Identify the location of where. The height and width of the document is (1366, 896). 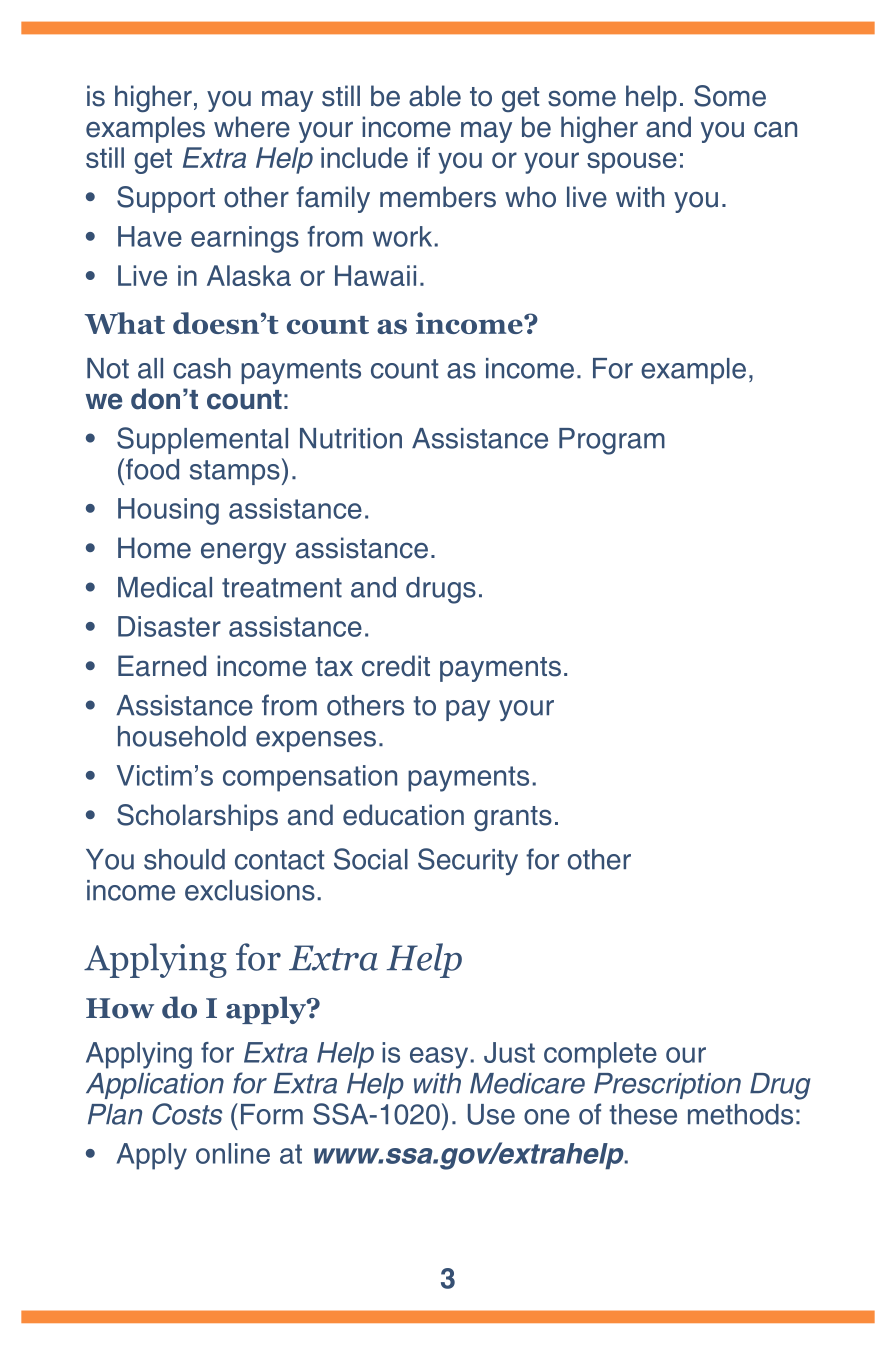
(252, 127).
